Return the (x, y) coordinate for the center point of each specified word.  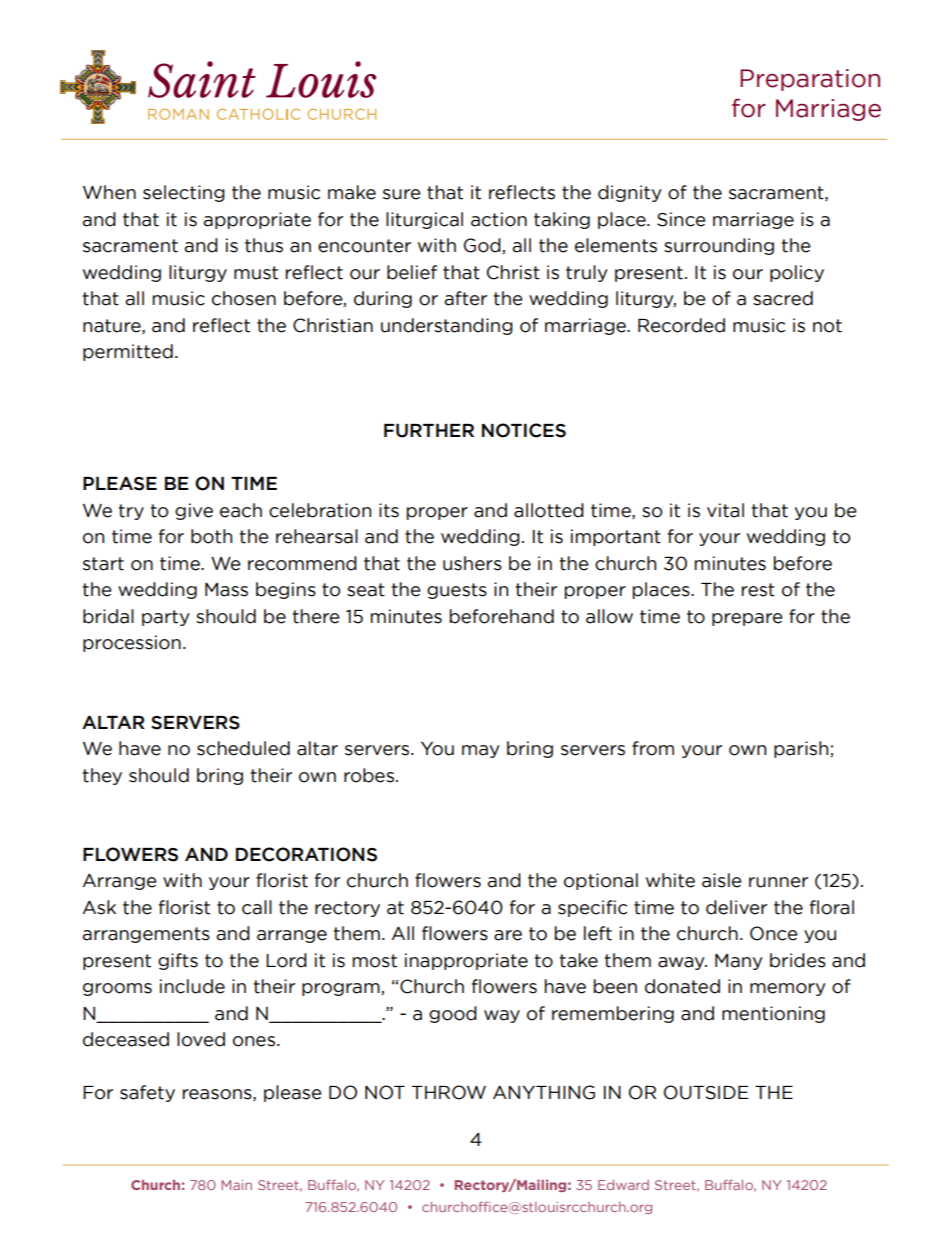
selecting (184, 193)
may (481, 751)
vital (725, 510)
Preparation (810, 80)
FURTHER (429, 431)
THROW (448, 1092)
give (194, 511)
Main (236, 1185)
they (102, 776)
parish (801, 749)
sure (402, 194)
